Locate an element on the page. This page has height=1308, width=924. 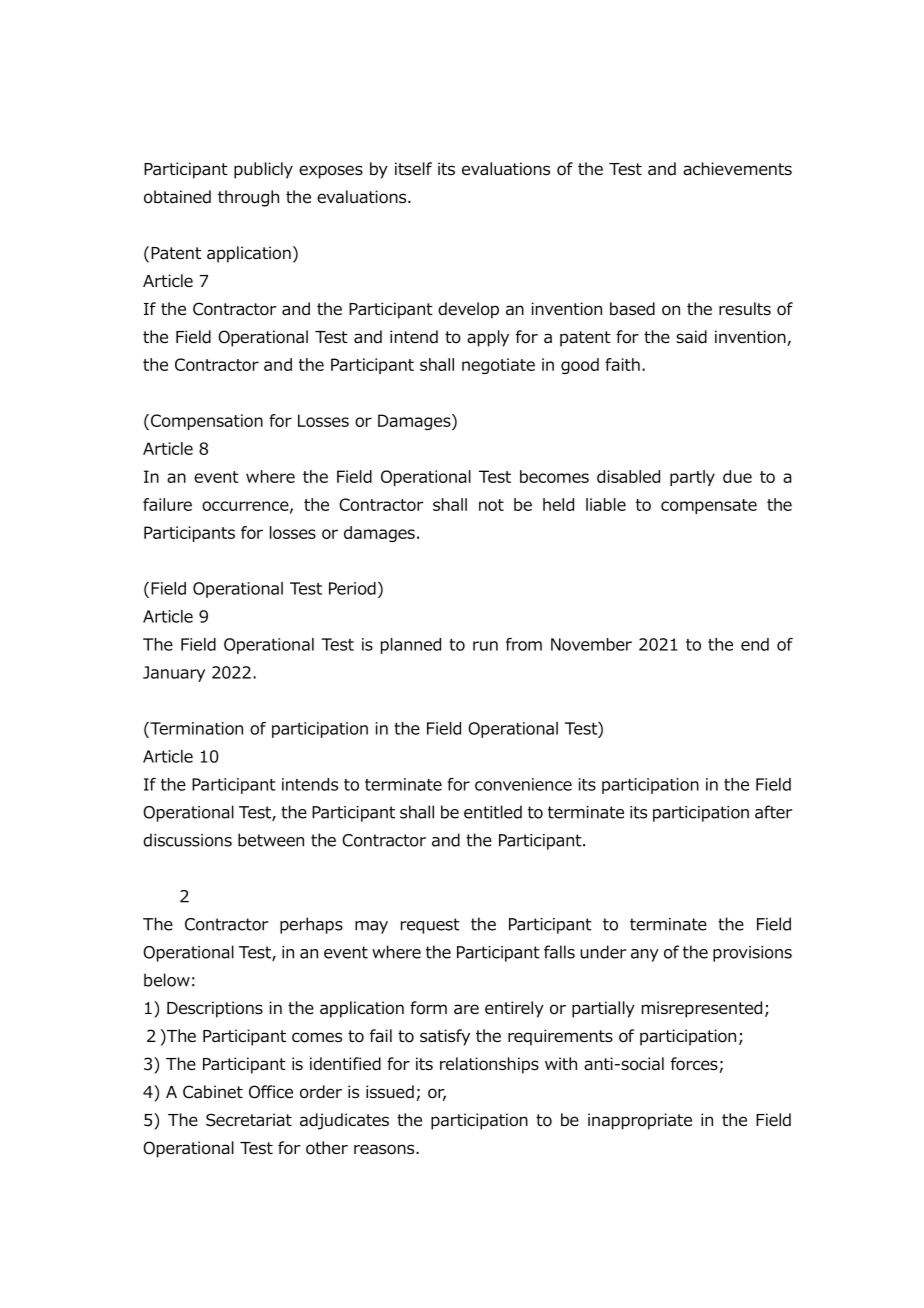
Secretariat is located at coordinates (249, 1120).
